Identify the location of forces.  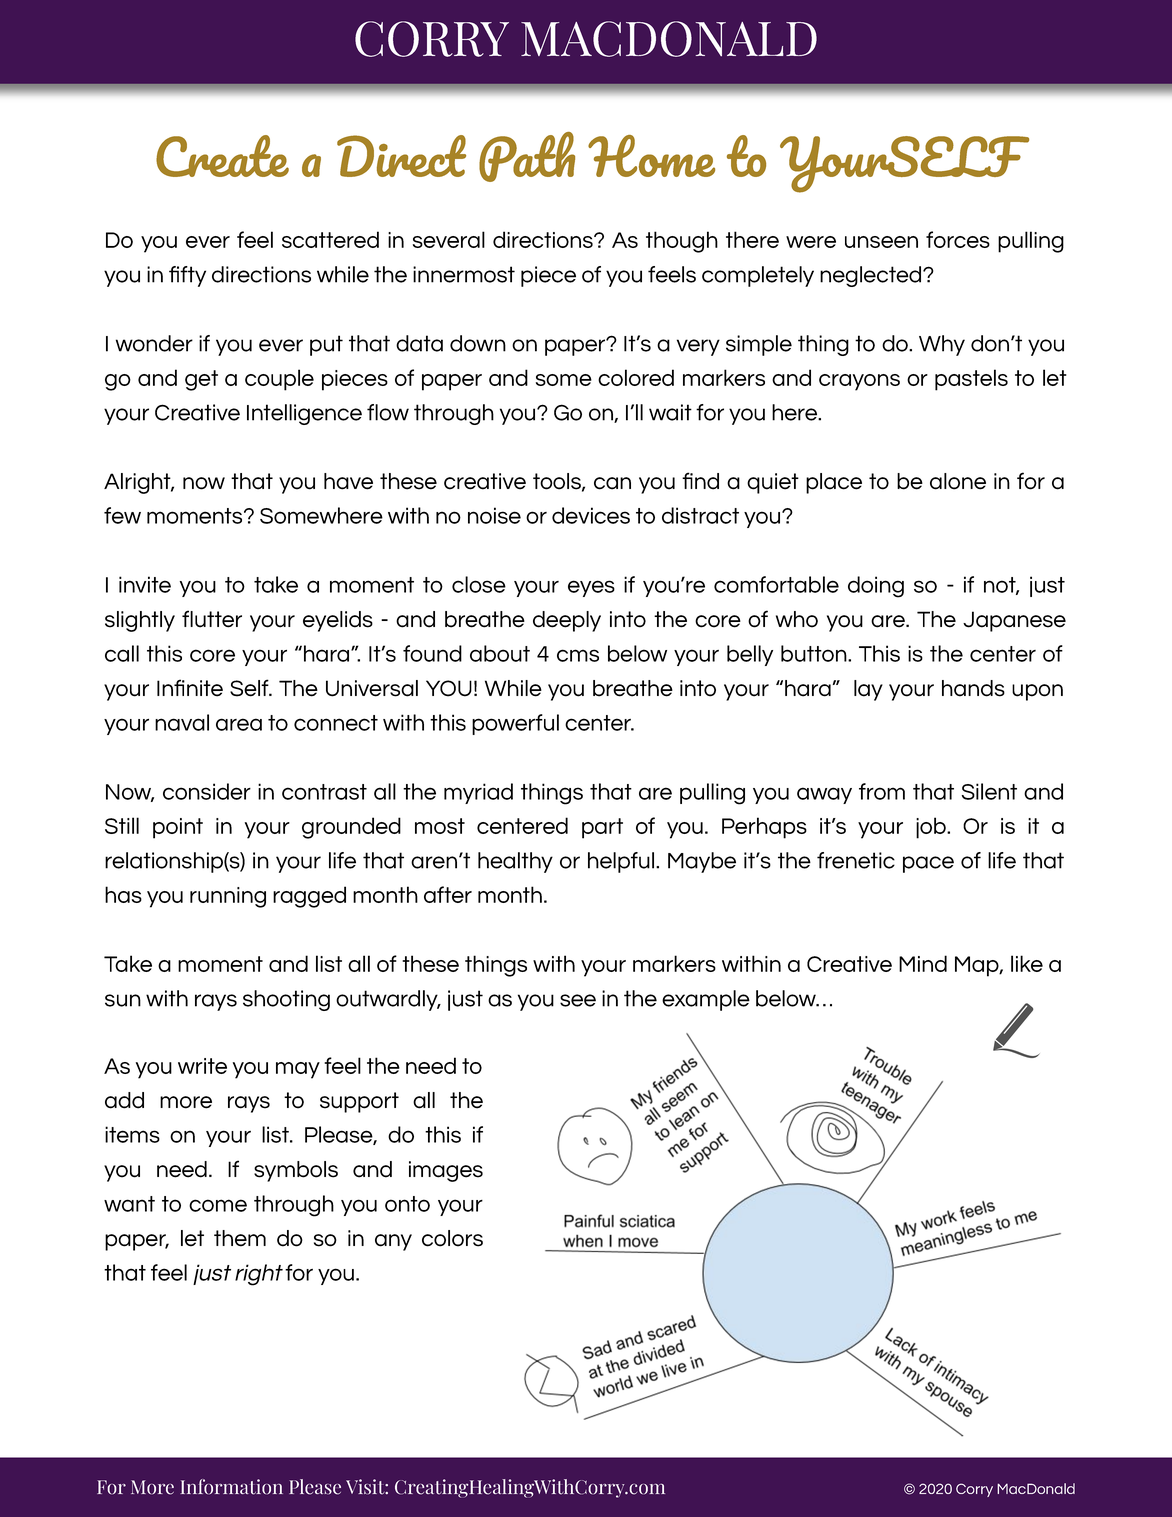
(958, 239).
